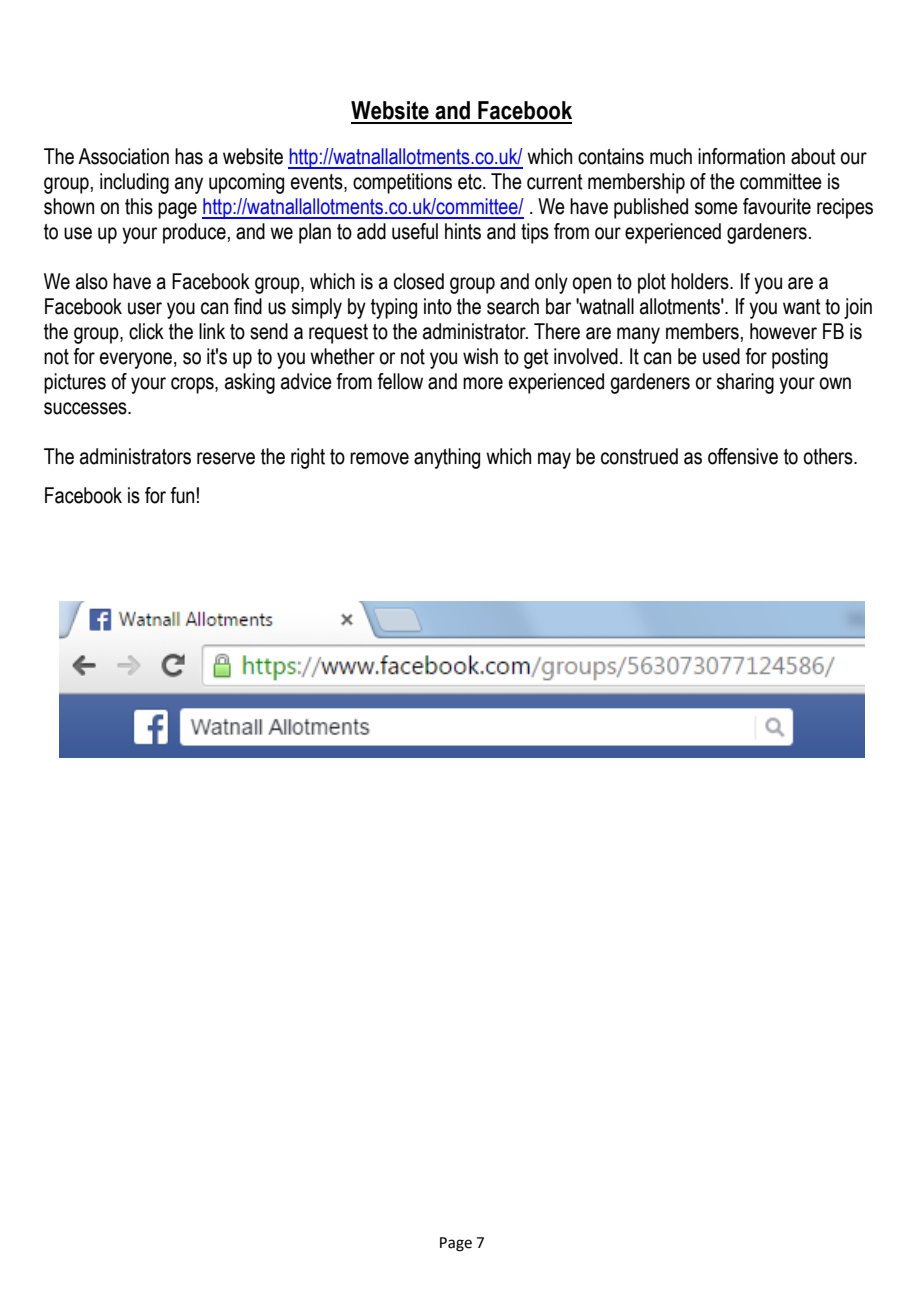 This screenshot has height=1308, width=924. I want to click on has, so click(189, 156).
